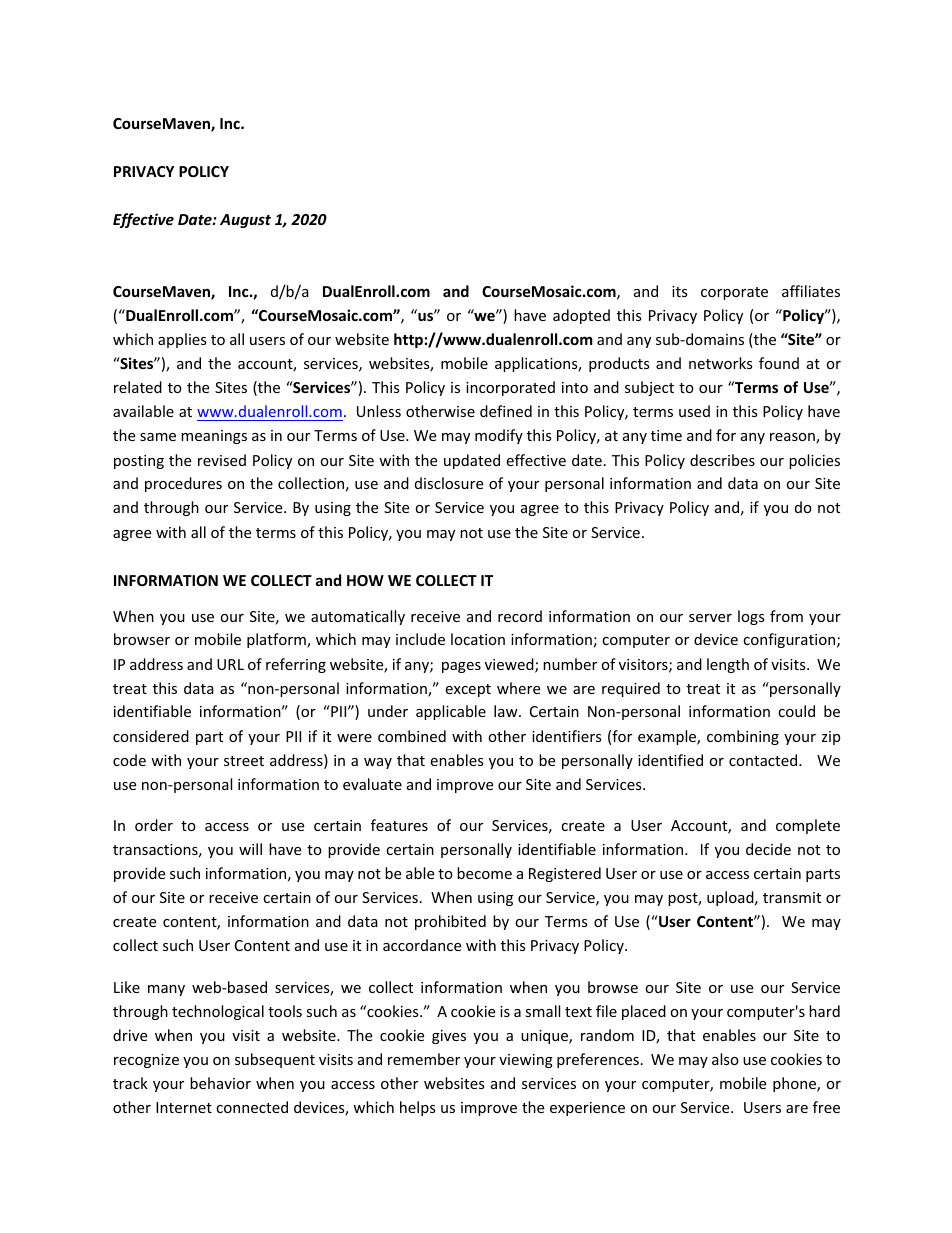 This image has height=1233, width=952. What do you see at coordinates (728, 665) in the image?
I see `length` at bounding box center [728, 665].
